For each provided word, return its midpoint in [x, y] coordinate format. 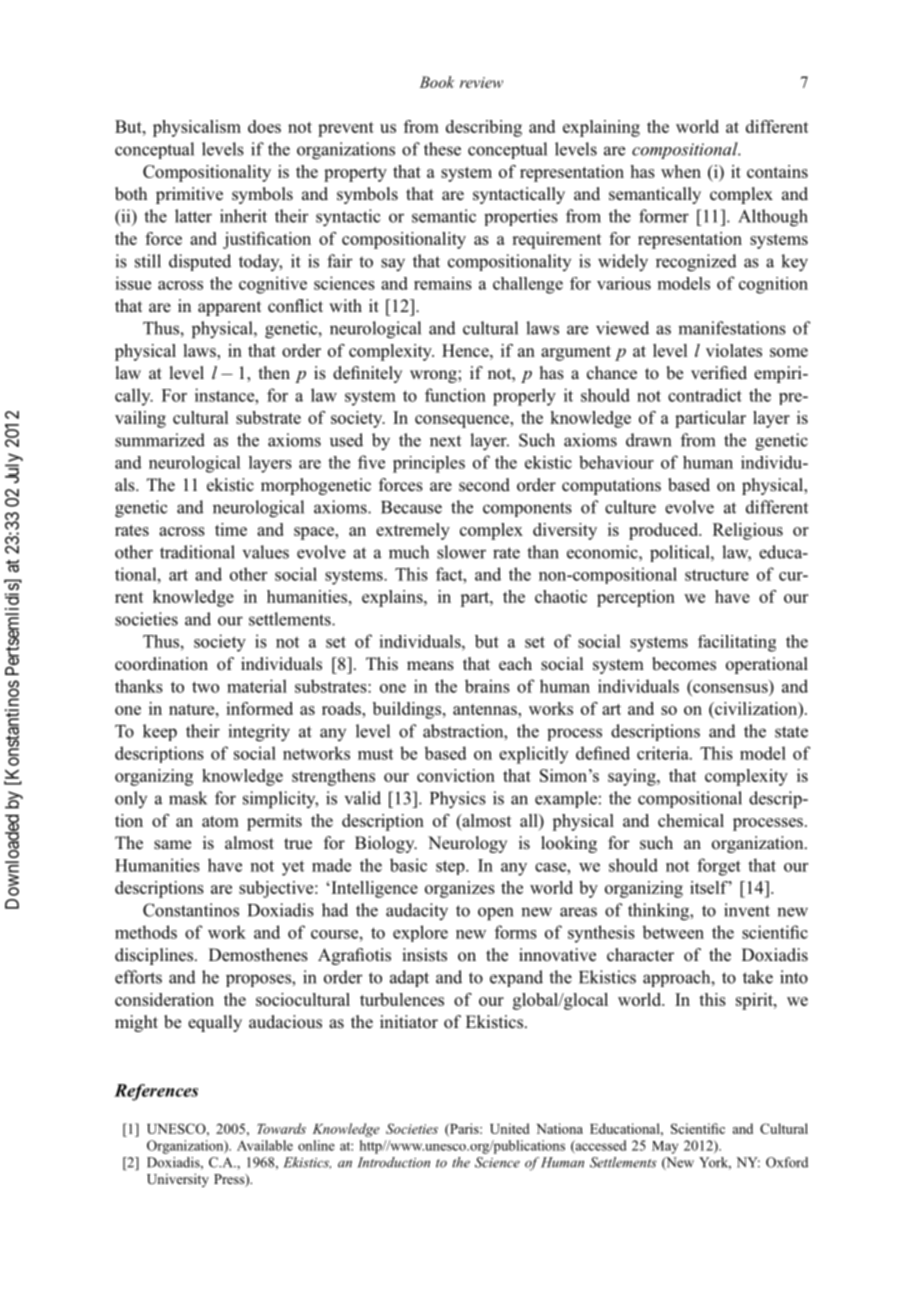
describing [484, 128]
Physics [458, 800]
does [264, 126]
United [510, 1128]
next [445, 441]
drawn [648, 440]
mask [188, 798]
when [681, 171]
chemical [691, 820]
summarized [160, 440]
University [178, 1180]
